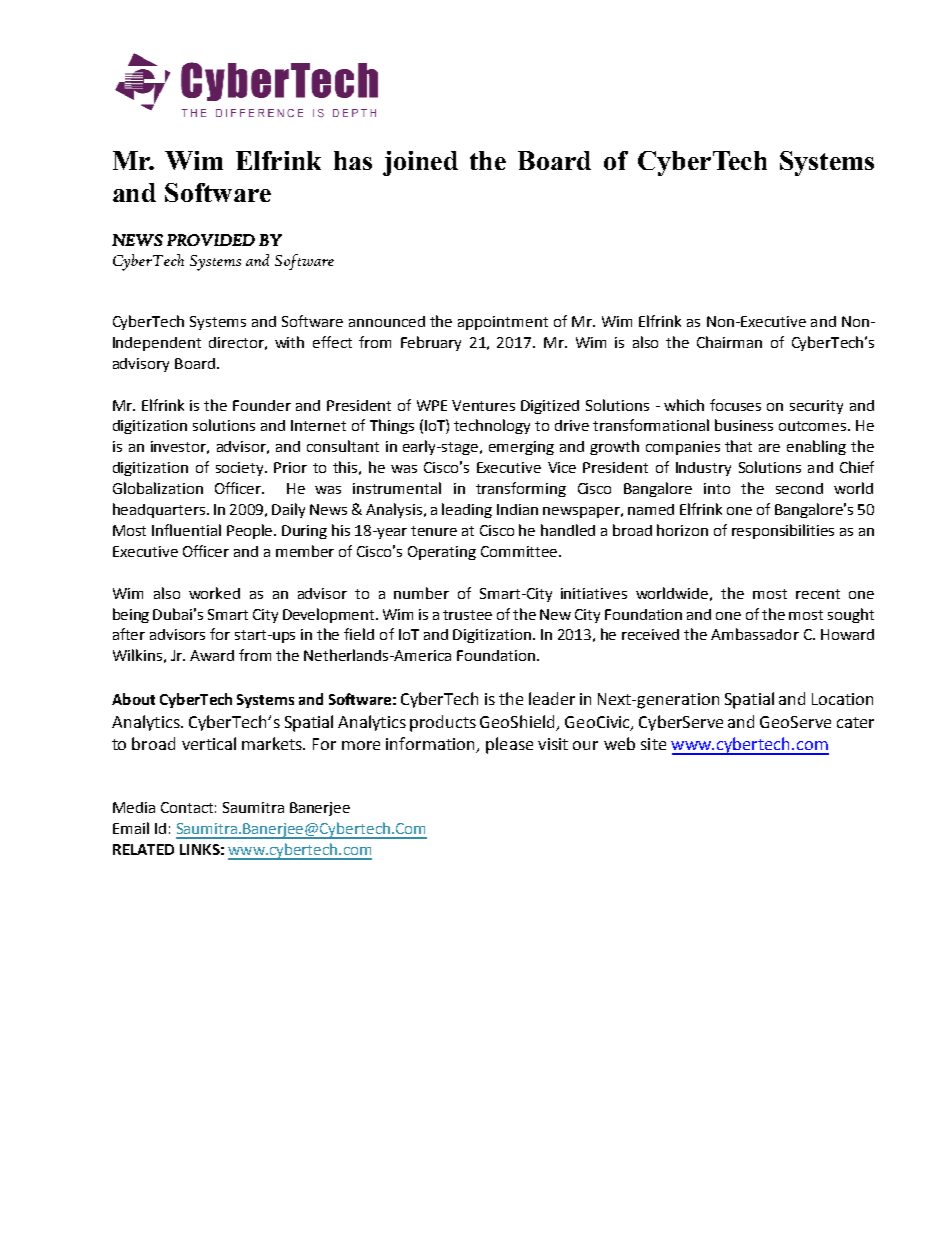 The height and width of the page is (1233, 952). I want to click on Ambassador, so click(755, 634).
